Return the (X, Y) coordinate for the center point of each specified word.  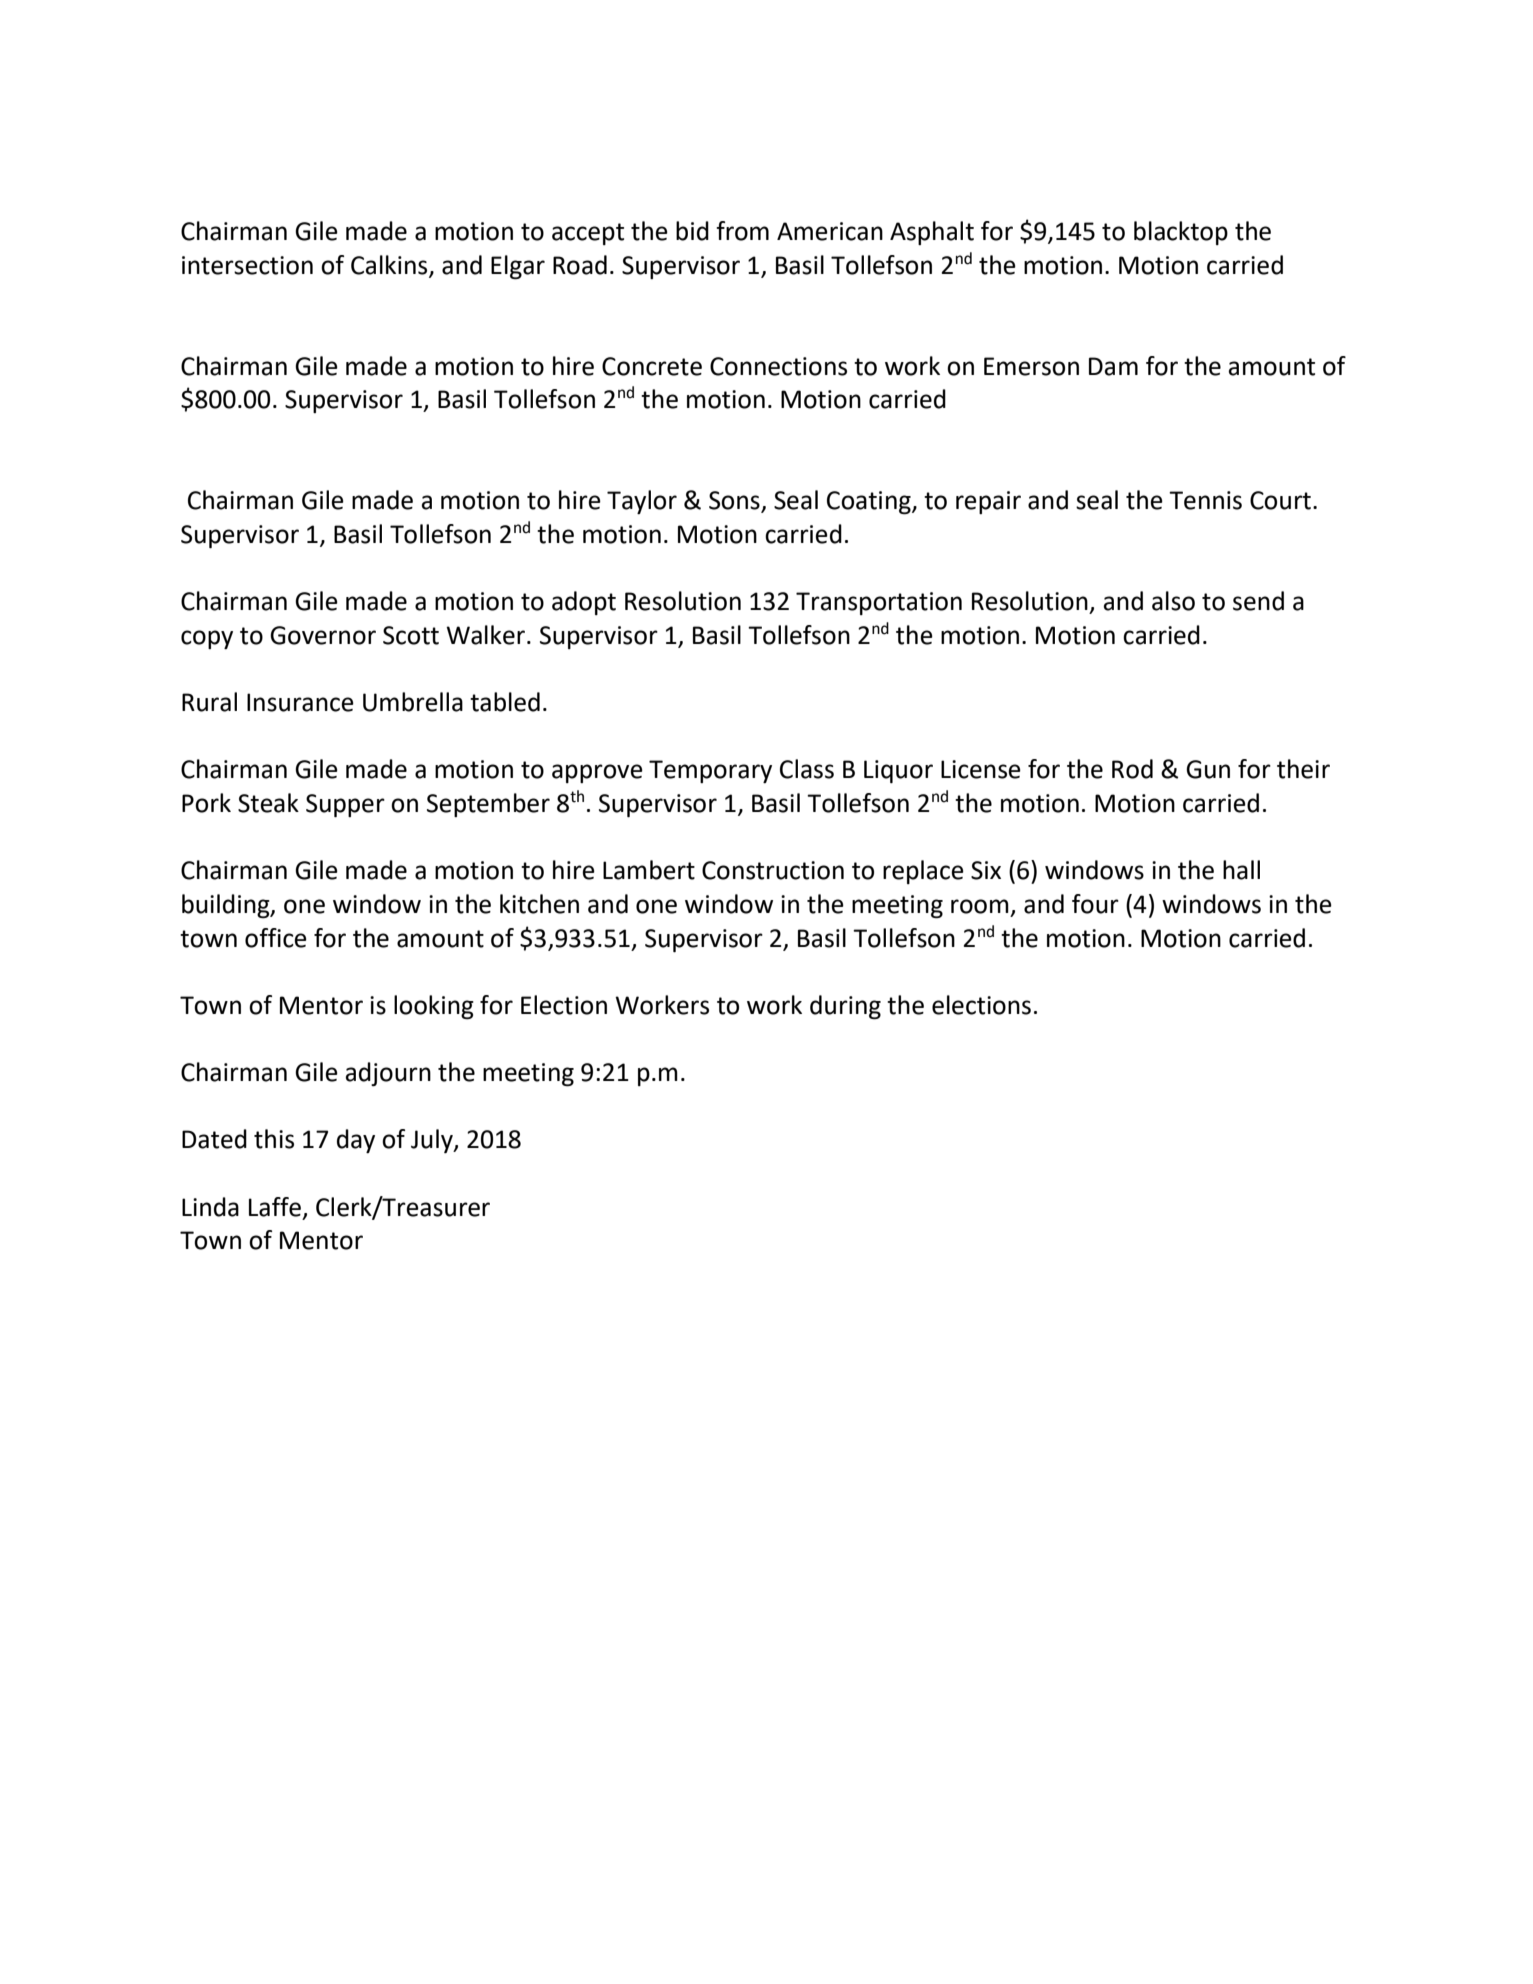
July (433, 1141)
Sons (735, 501)
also (1173, 601)
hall (1241, 870)
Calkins (390, 266)
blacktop (1181, 233)
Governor (323, 635)
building (227, 906)
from (742, 231)
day (356, 1141)
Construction (773, 870)
